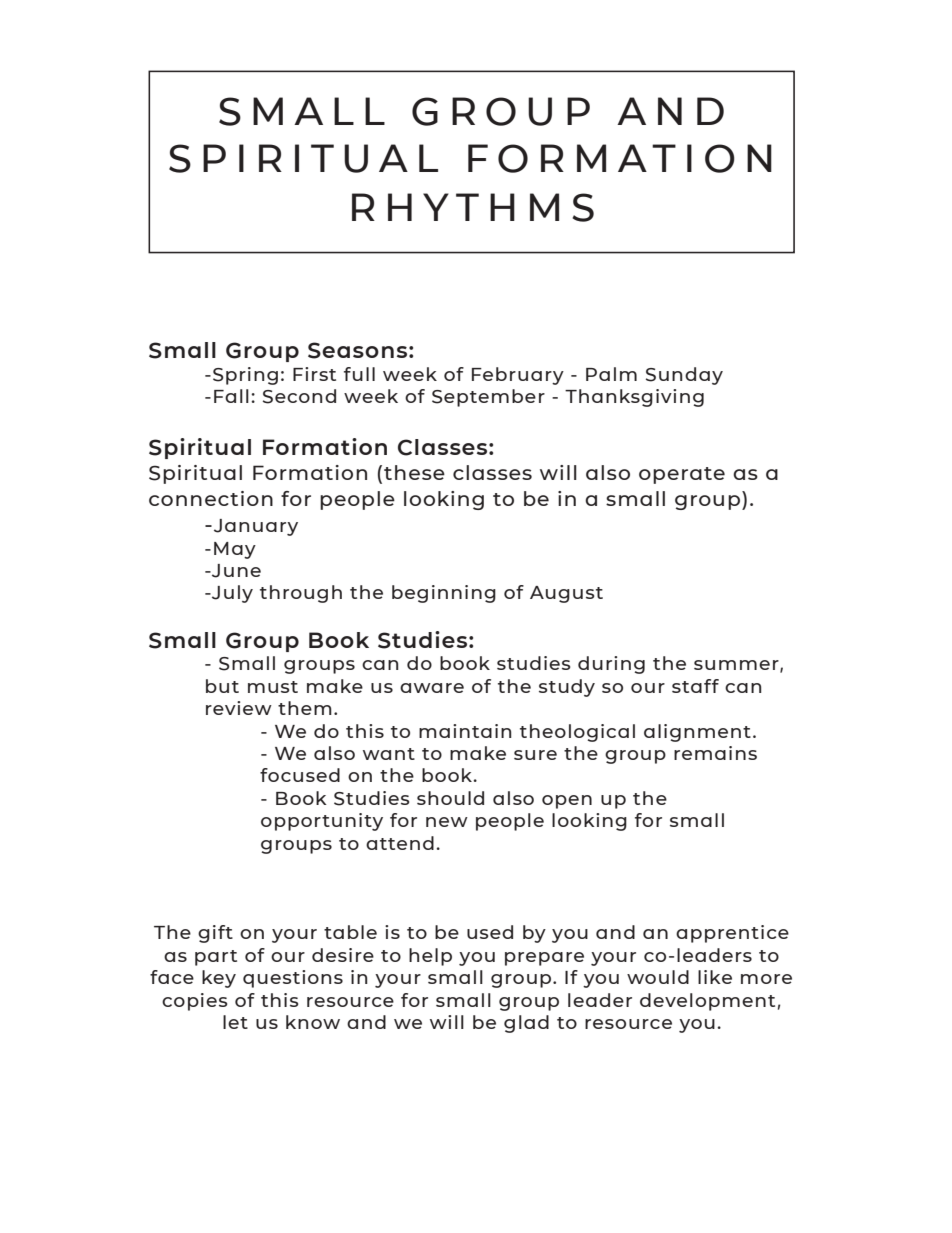  I want to click on July, so click(231, 594).
